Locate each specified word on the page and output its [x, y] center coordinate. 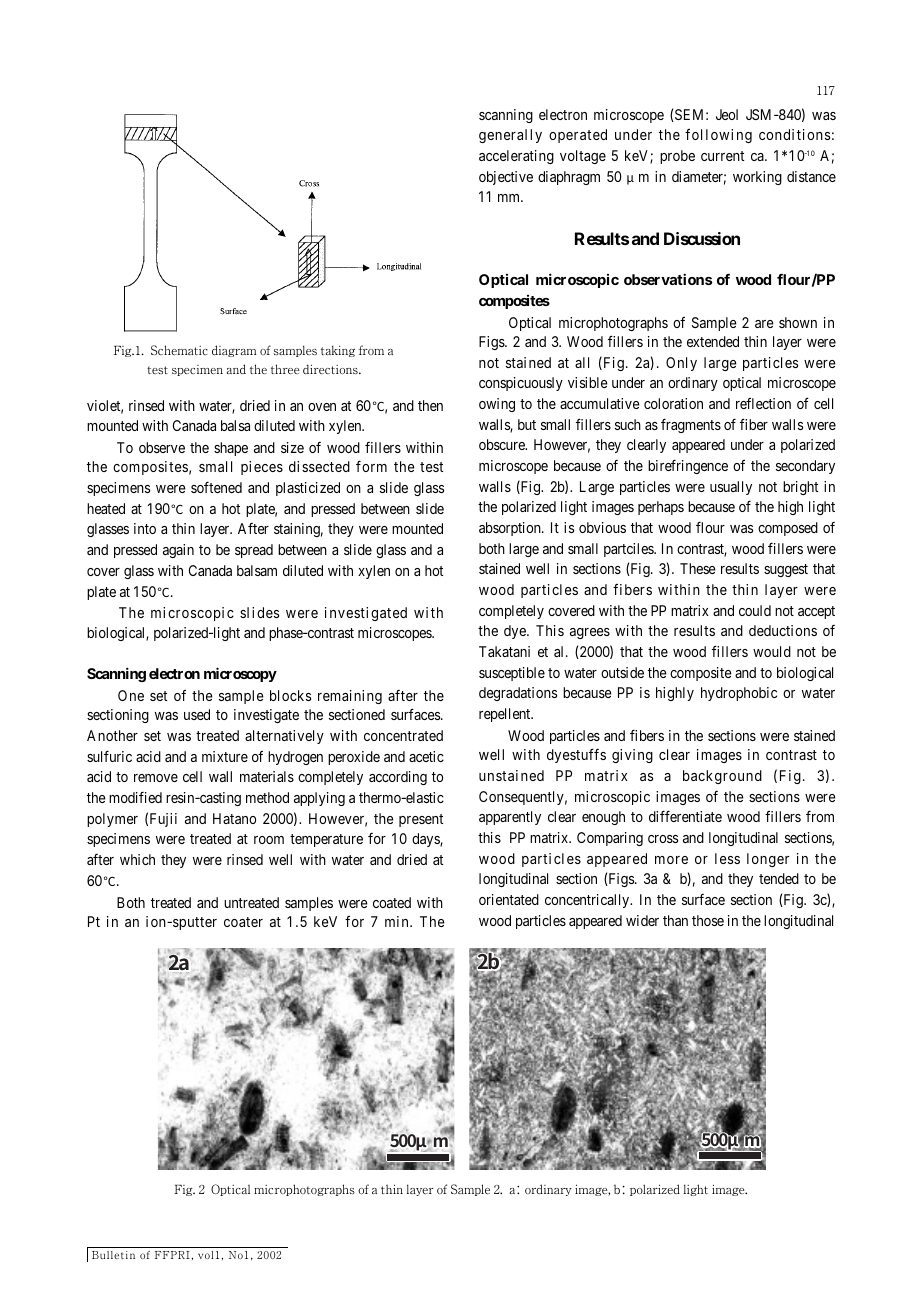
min [398, 921]
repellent [506, 715]
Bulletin [113, 1255]
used [197, 714]
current [722, 156]
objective [506, 178]
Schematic [179, 350]
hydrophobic [739, 694]
